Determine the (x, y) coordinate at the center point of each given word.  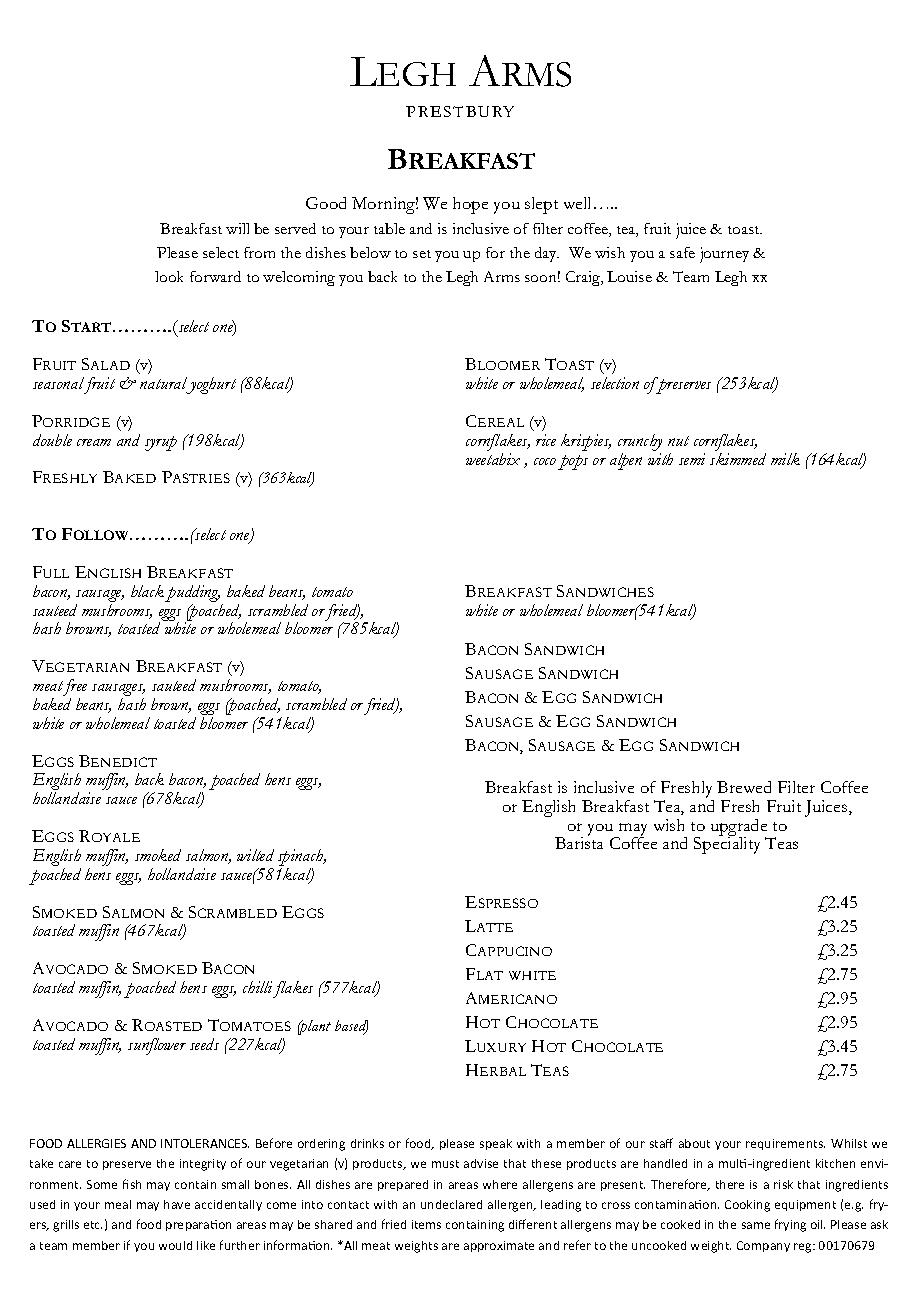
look (169, 276)
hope (470, 205)
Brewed (744, 787)
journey (724, 255)
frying (790, 1225)
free (74, 689)
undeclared (451, 1204)
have (177, 1204)
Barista (579, 842)
